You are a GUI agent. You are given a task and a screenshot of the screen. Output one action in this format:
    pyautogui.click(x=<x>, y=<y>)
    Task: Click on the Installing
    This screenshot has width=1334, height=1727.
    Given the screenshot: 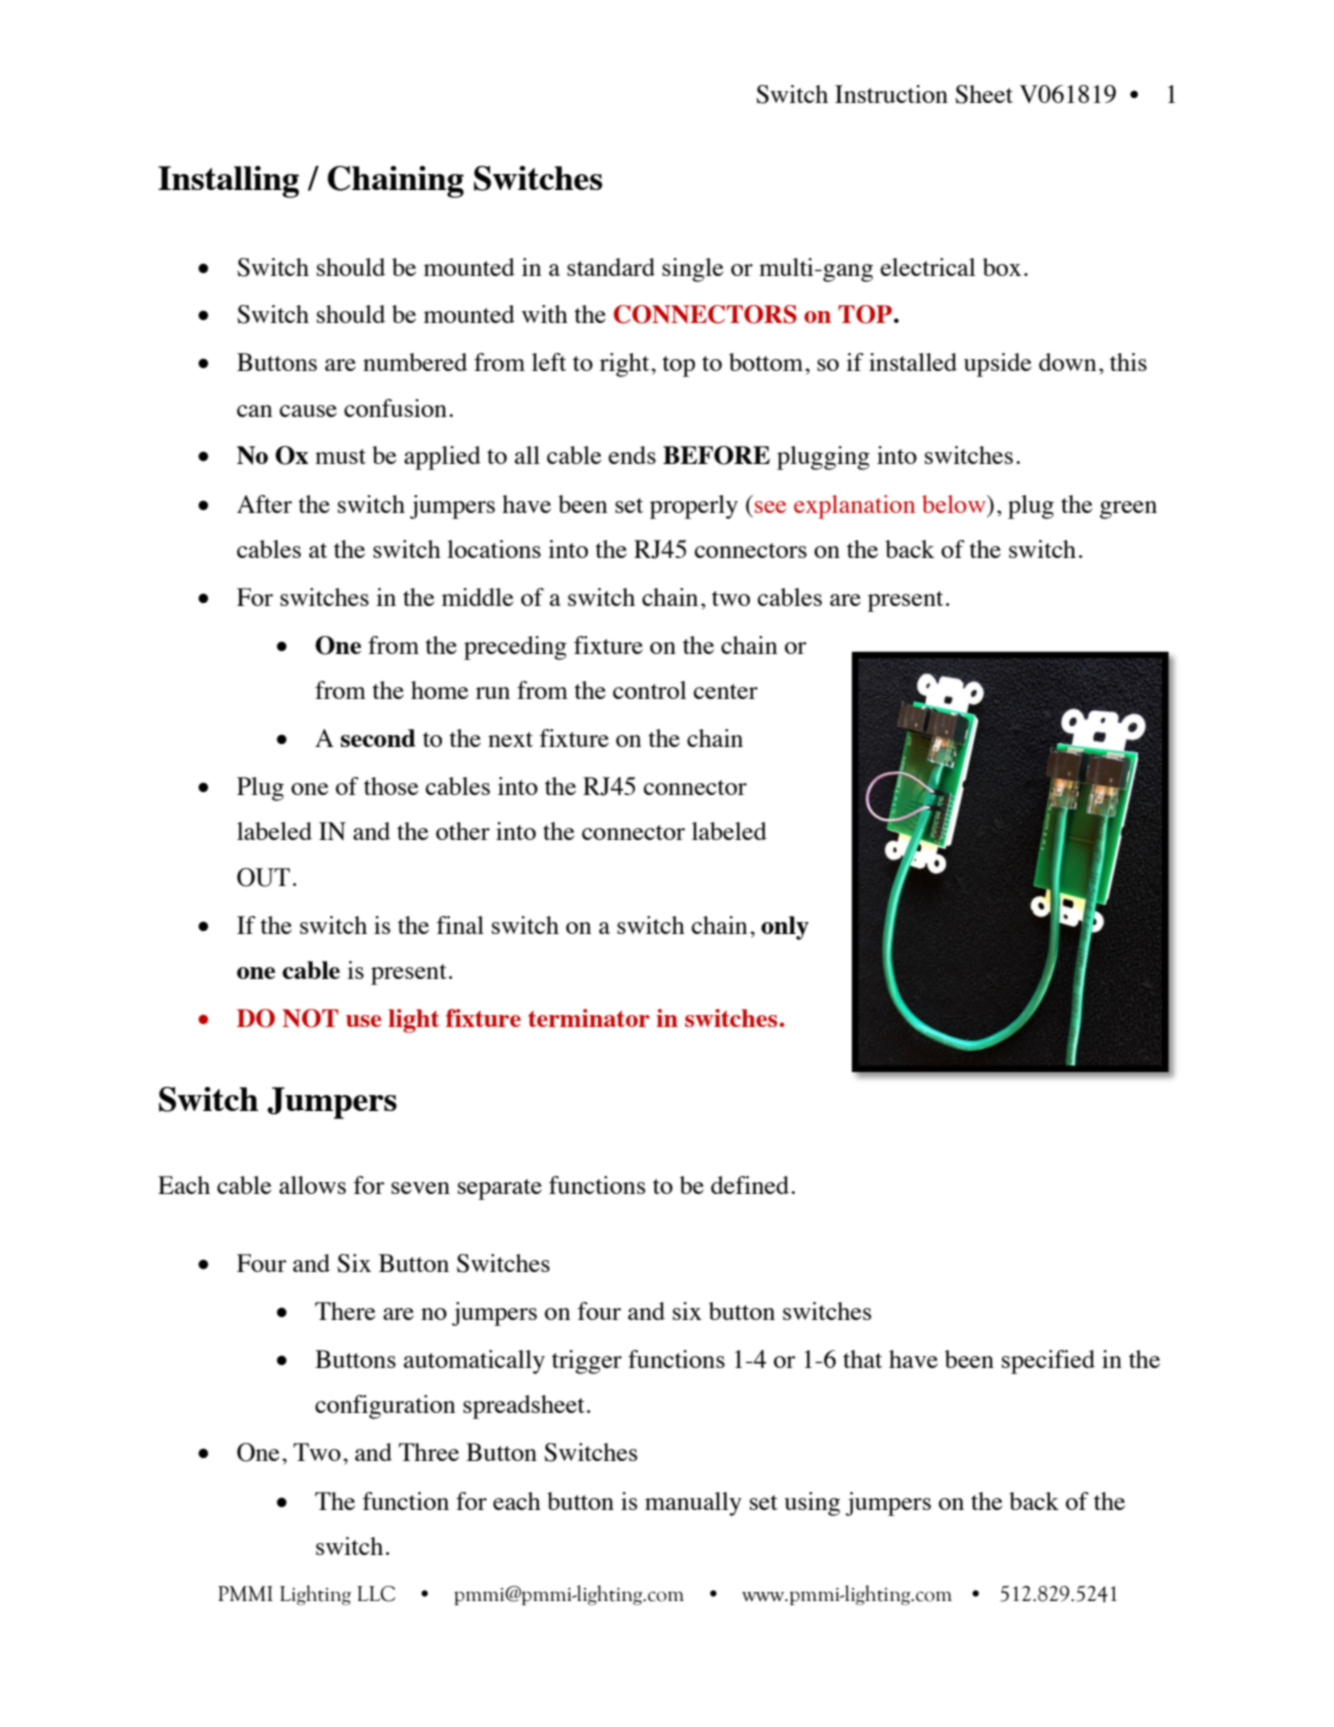 What is the action you would take?
    pyautogui.click(x=228, y=182)
